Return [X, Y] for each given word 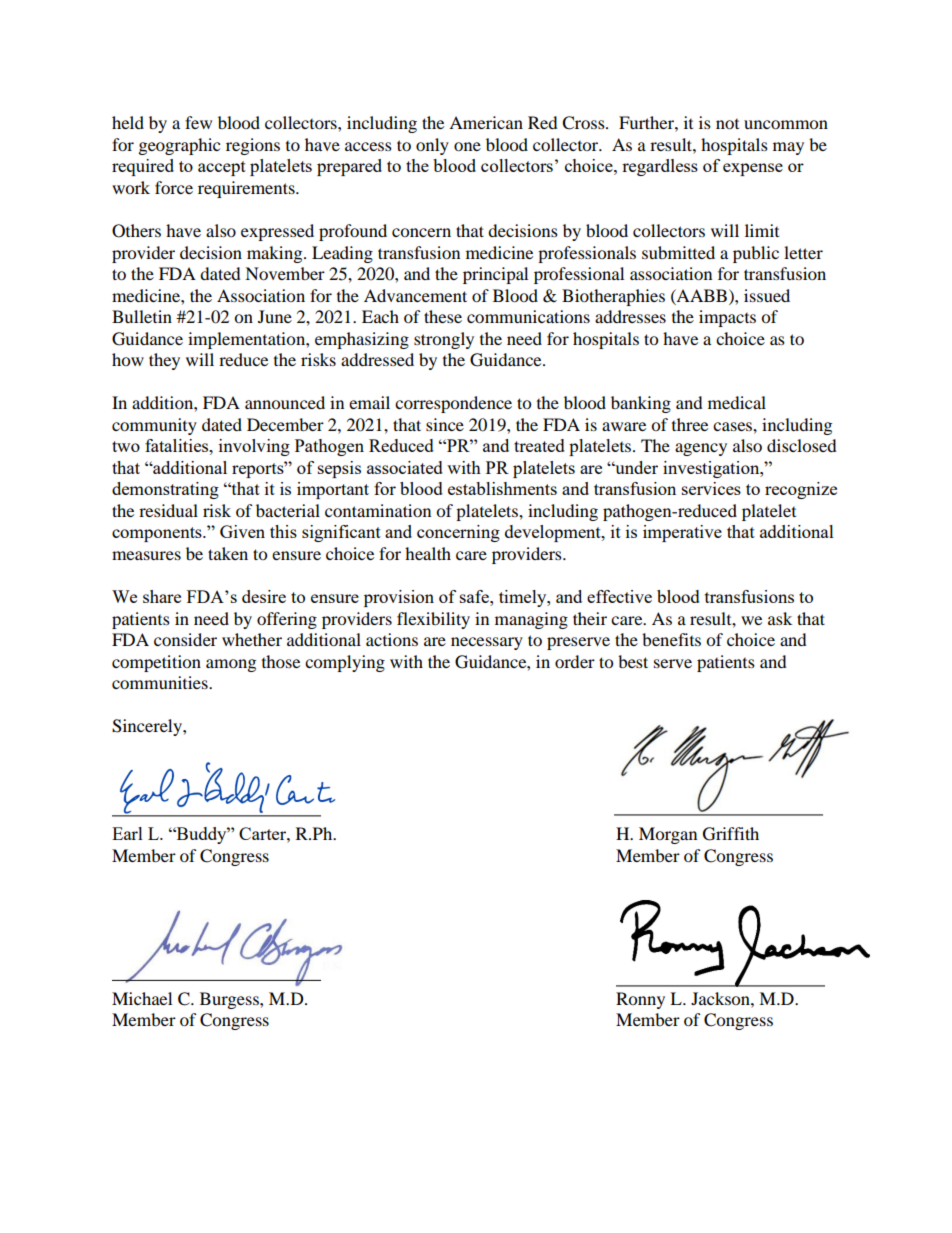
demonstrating [165, 490]
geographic [179, 146]
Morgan [668, 835]
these [443, 316]
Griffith [731, 834]
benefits [671, 639]
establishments [502, 488]
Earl [127, 833]
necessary [487, 643]
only [432, 146]
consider [185, 639]
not [727, 124]
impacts [727, 318]
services [711, 488]
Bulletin [142, 316]
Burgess [230, 1000]
